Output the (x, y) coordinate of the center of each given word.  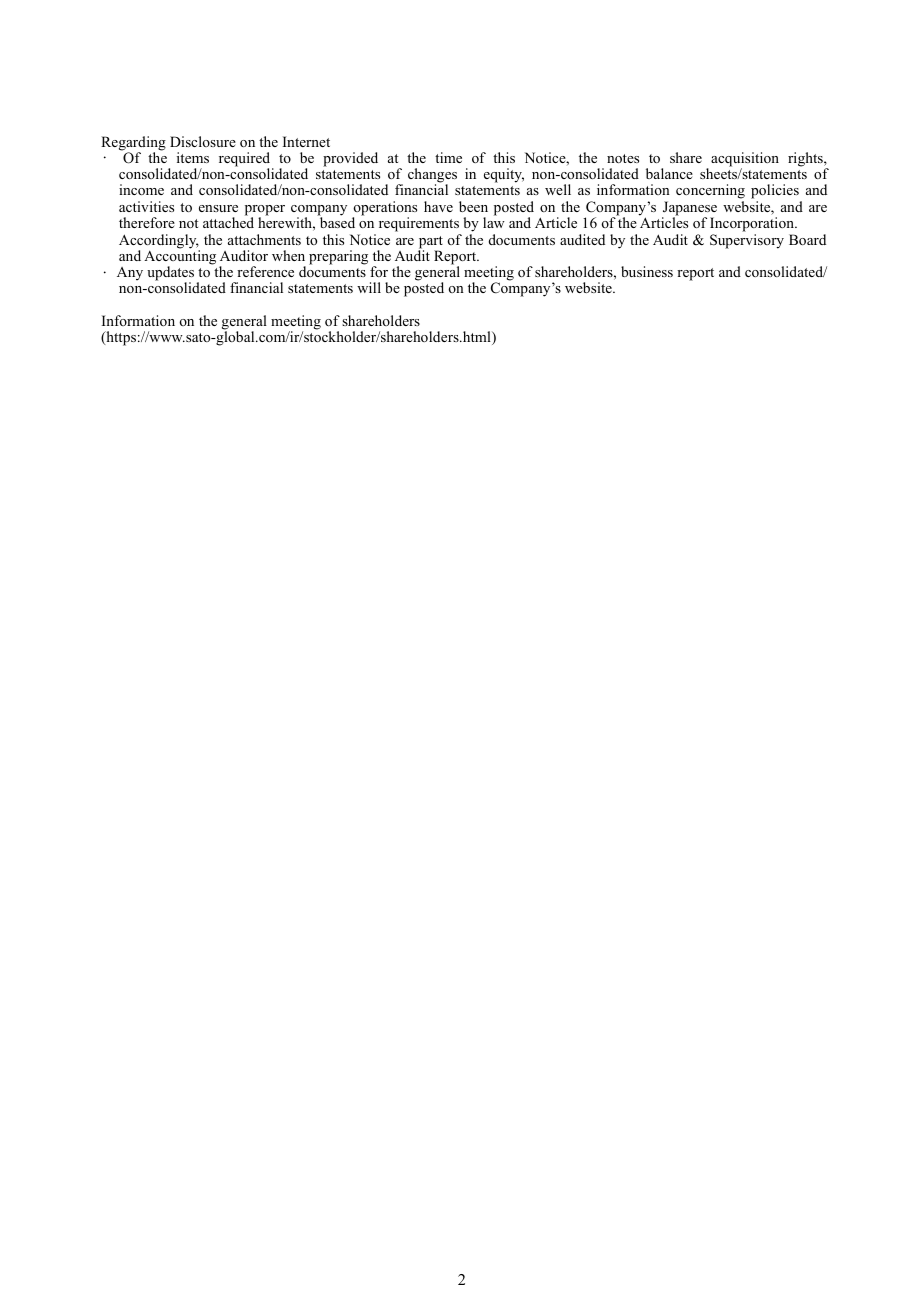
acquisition (745, 160)
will (369, 287)
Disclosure (203, 141)
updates (170, 274)
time (448, 157)
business (647, 271)
